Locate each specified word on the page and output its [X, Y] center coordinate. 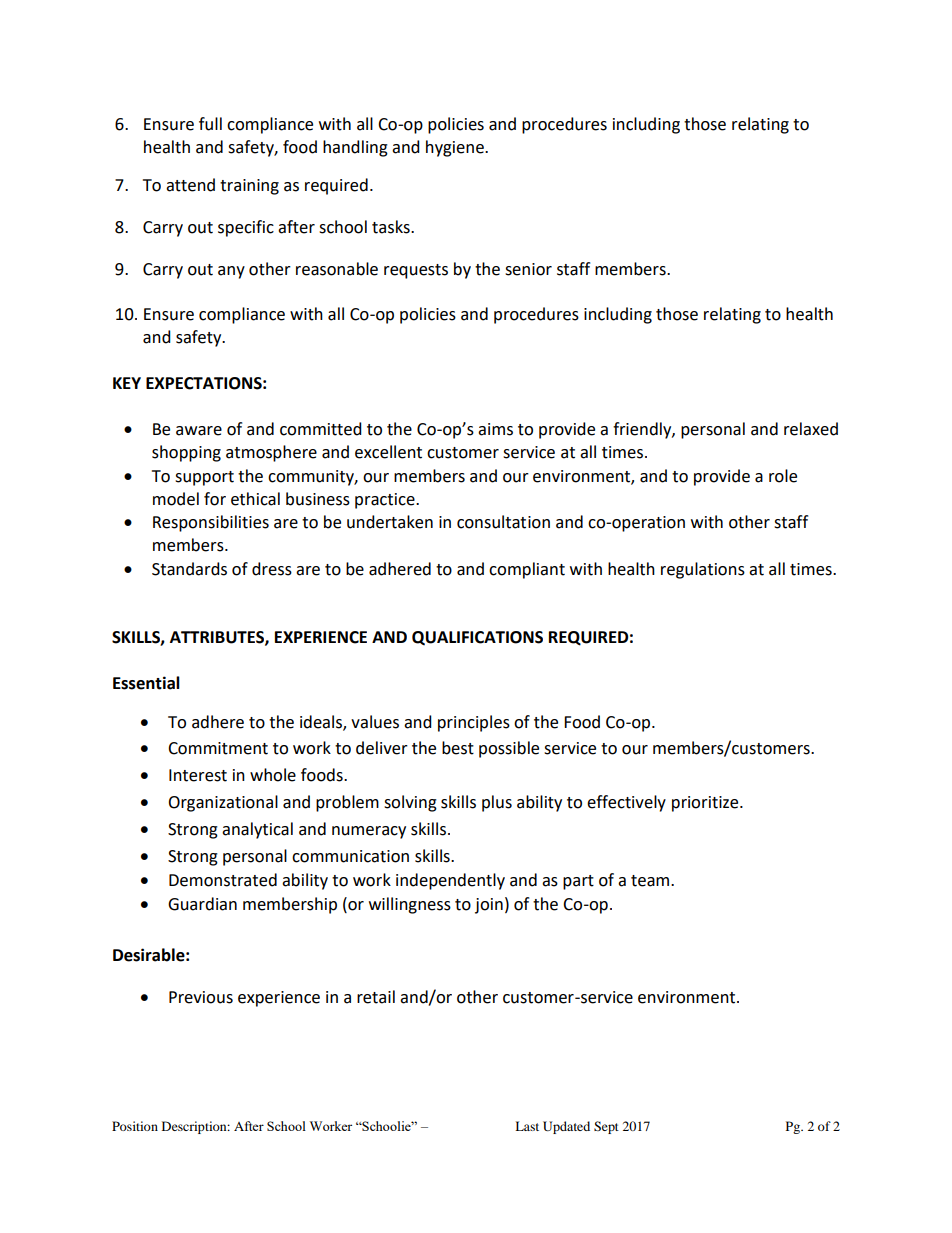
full [210, 124]
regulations [703, 570]
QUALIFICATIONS [477, 638]
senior [528, 269]
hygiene [456, 148]
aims [495, 429]
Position [135, 1126]
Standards [189, 569]
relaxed [811, 429]
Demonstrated [223, 880]
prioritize [706, 804]
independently [450, 881]
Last [527, 1126]
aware [199, 431]
